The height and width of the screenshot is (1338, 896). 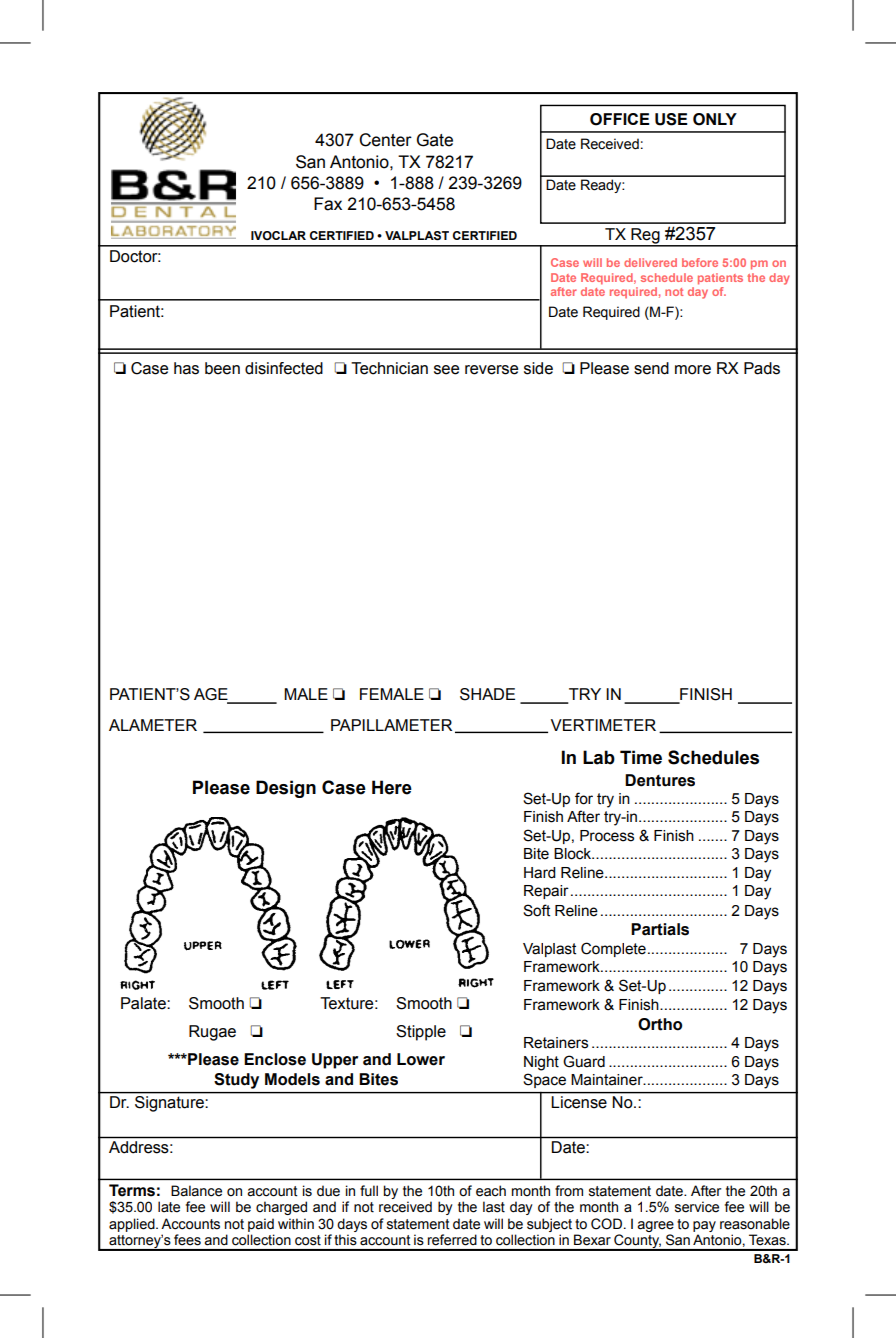 I want to click on referred, so click(x=452, y=1239).
